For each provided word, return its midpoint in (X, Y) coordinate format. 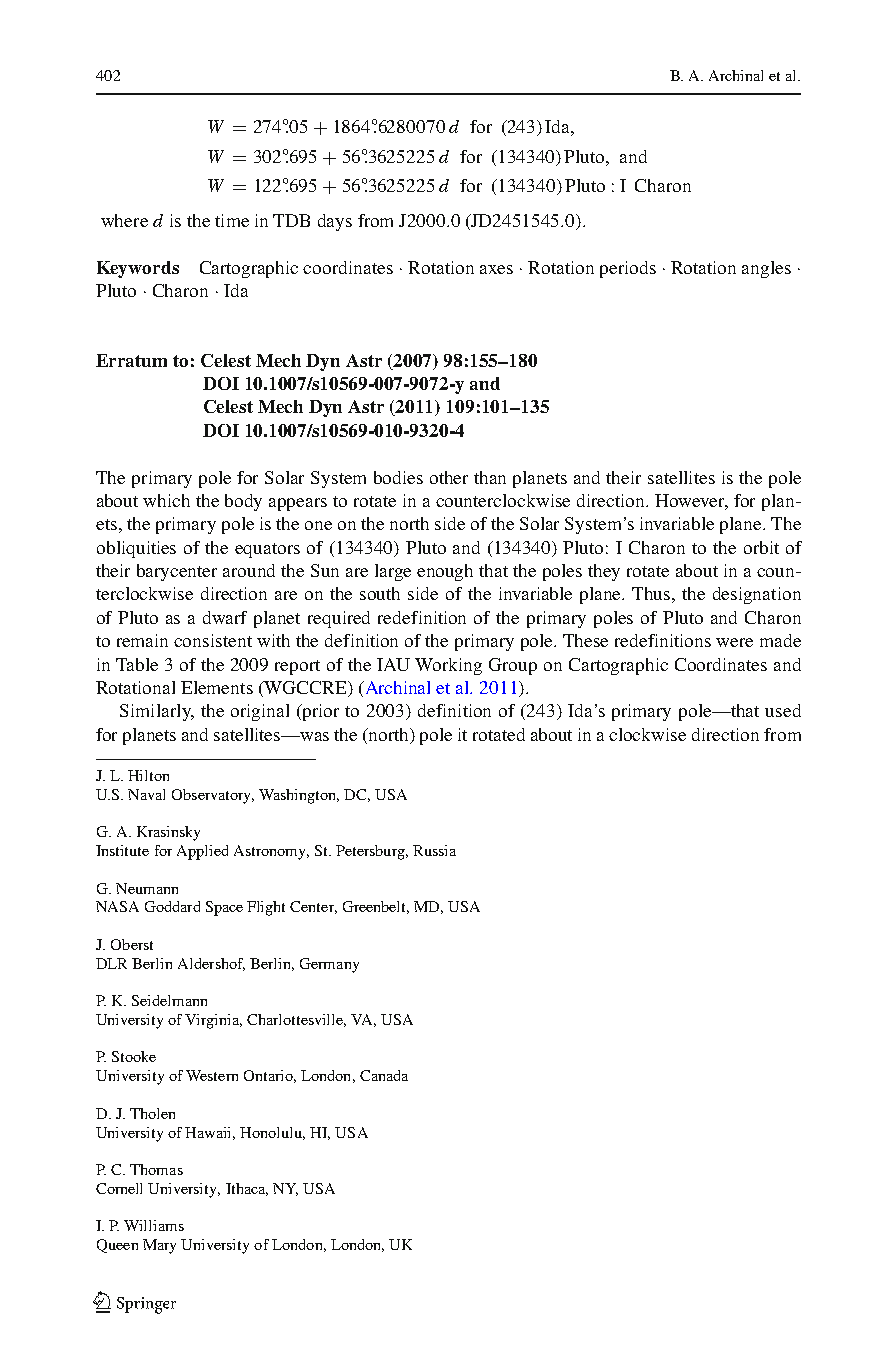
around (249, 570)
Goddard (172, 906)
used (783, 710)
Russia (434, 850)
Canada (384, 1075)
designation (757, 595)
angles (766, 269)
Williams (154, 1225)
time (232, 220)
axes (496, 269)
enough (445, 572)
